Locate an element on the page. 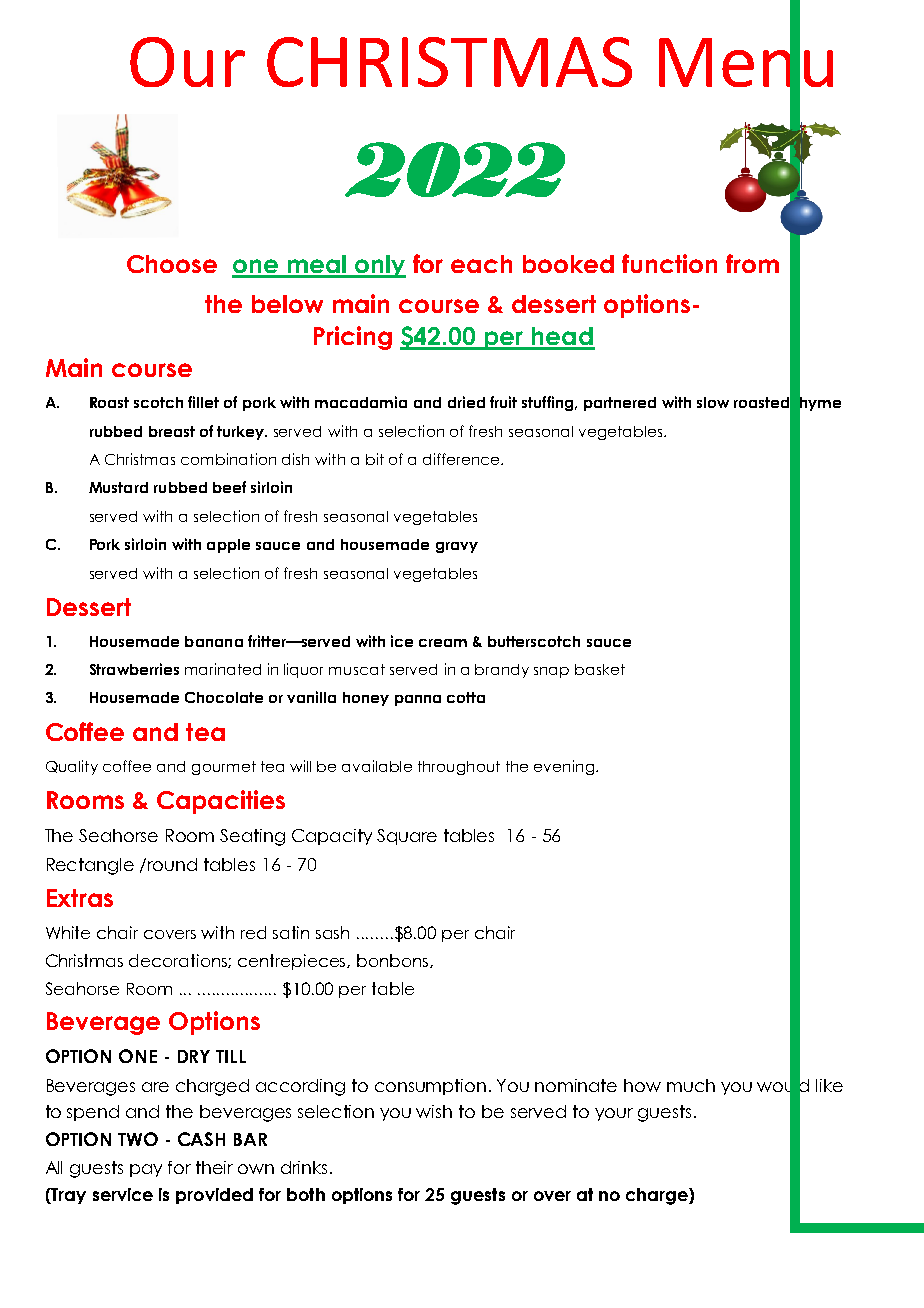 This document has height=1308, width=924. evening is located at coordinates (565, 767).
